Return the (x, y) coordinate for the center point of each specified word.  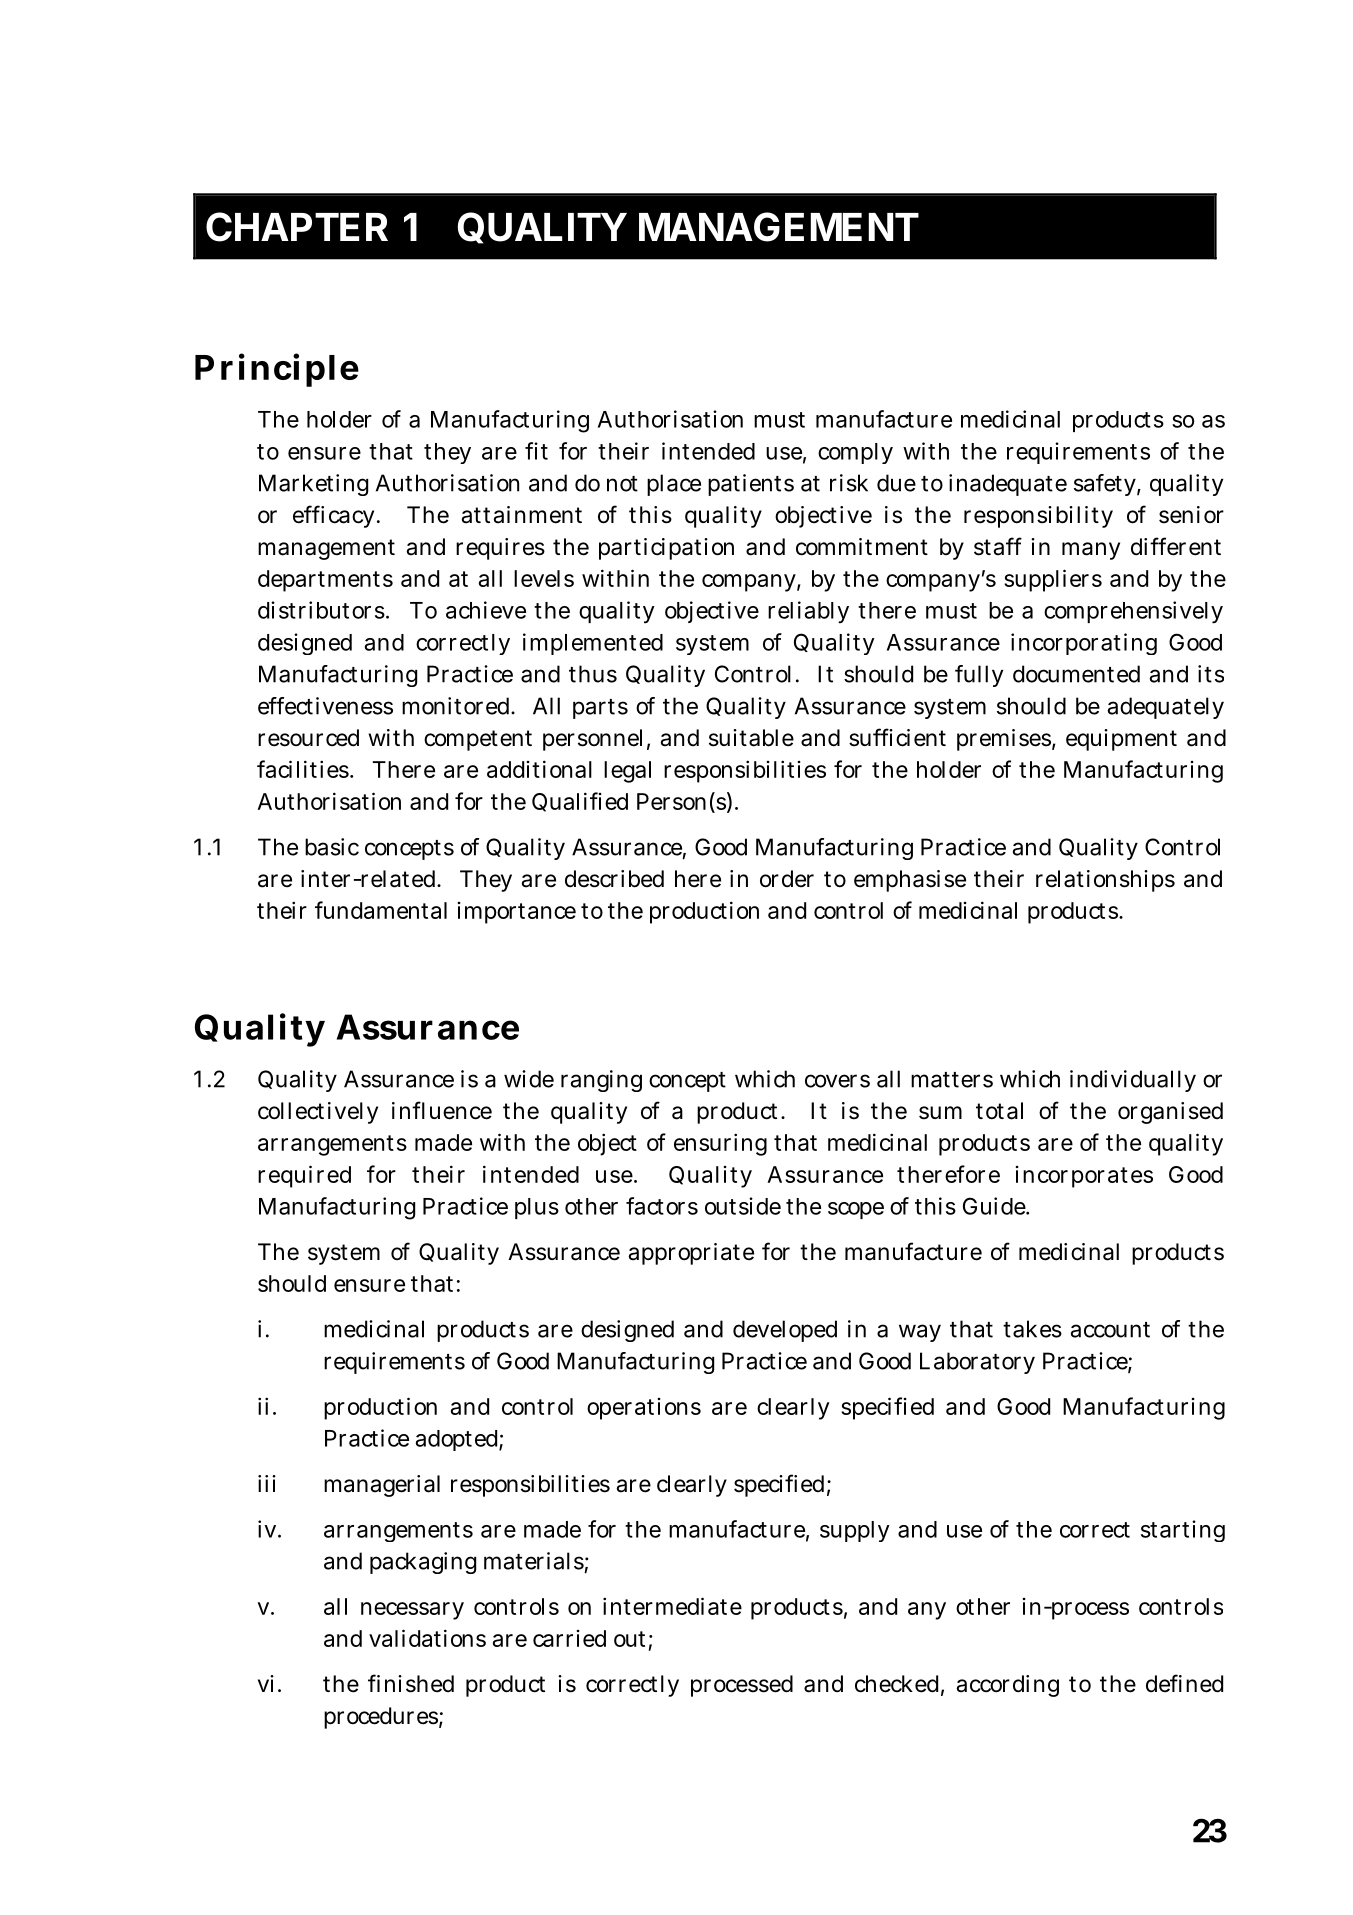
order (787, 879)
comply (855, 453)
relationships (1105, 881)
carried (569, 1638)
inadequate (1008, 485)
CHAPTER (297, 227)
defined (1184, 1683)
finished (411, 1683)
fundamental (381, 910)
